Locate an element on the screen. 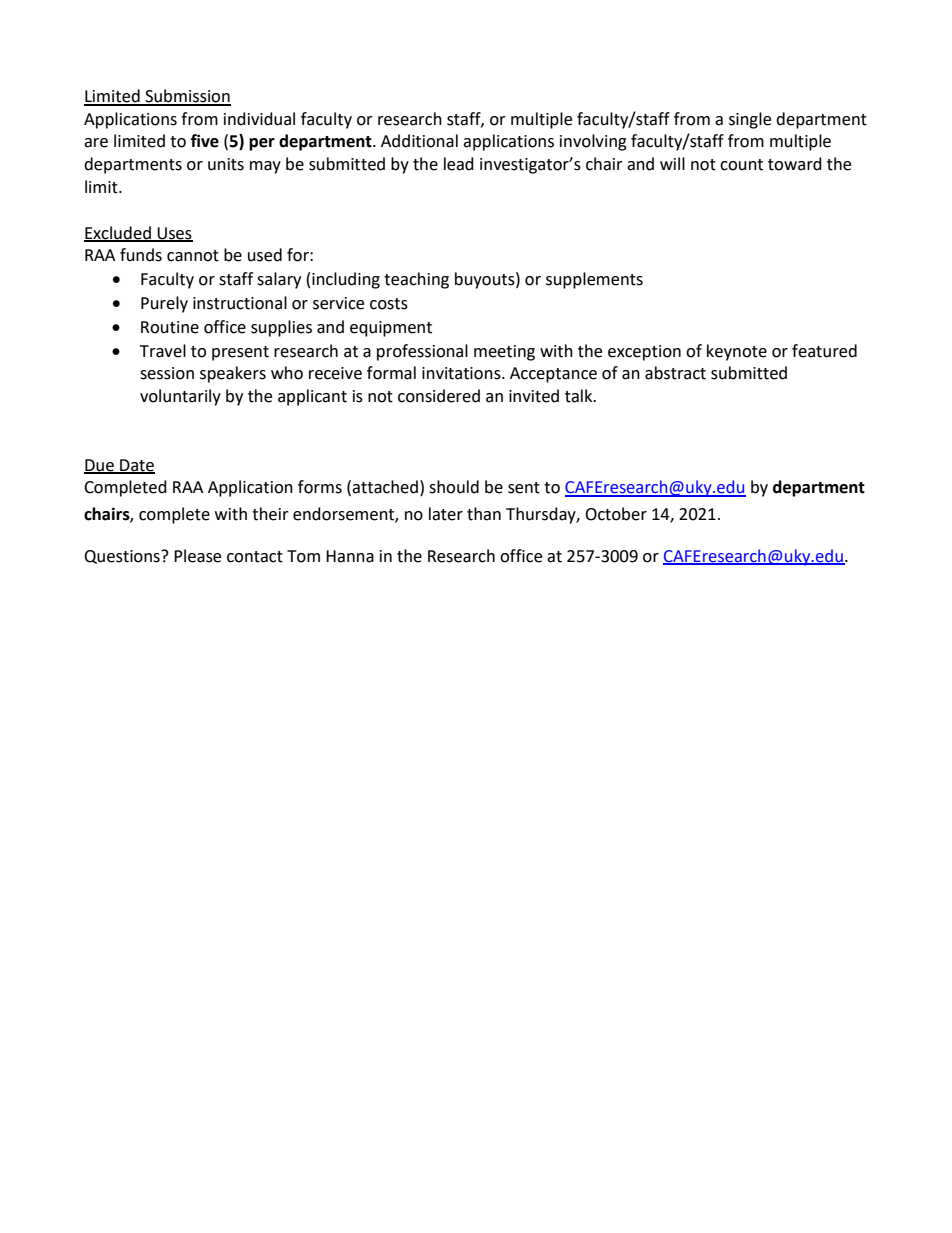 The image size is (952, 1233). Please is located at coordinates (197, 556).
